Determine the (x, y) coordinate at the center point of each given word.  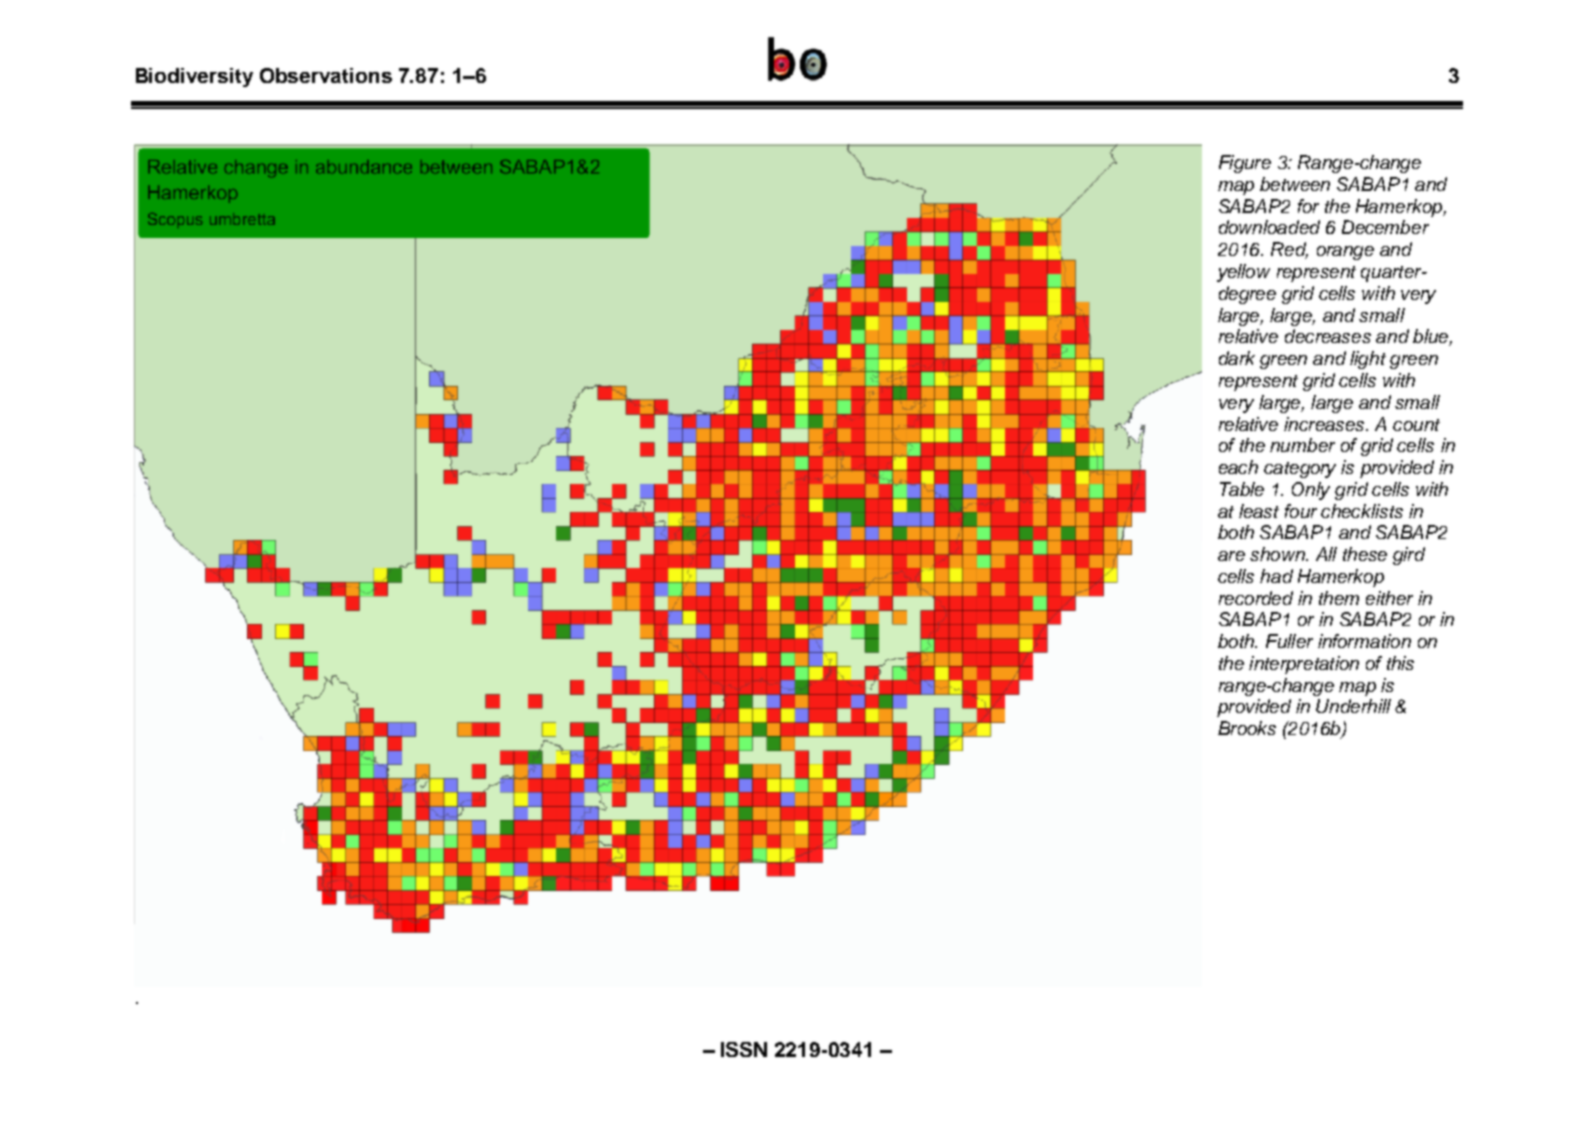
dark (1237, 358)
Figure (1245, 164)
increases (1325, 424)
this (1400, 663)
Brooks (1247, 728)
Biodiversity (194, 77)
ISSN (744, 1049)
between (1295, 184)
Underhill (1353, 706)
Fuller (1289, 641)
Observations (326, 75)
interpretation (1304, 665)
